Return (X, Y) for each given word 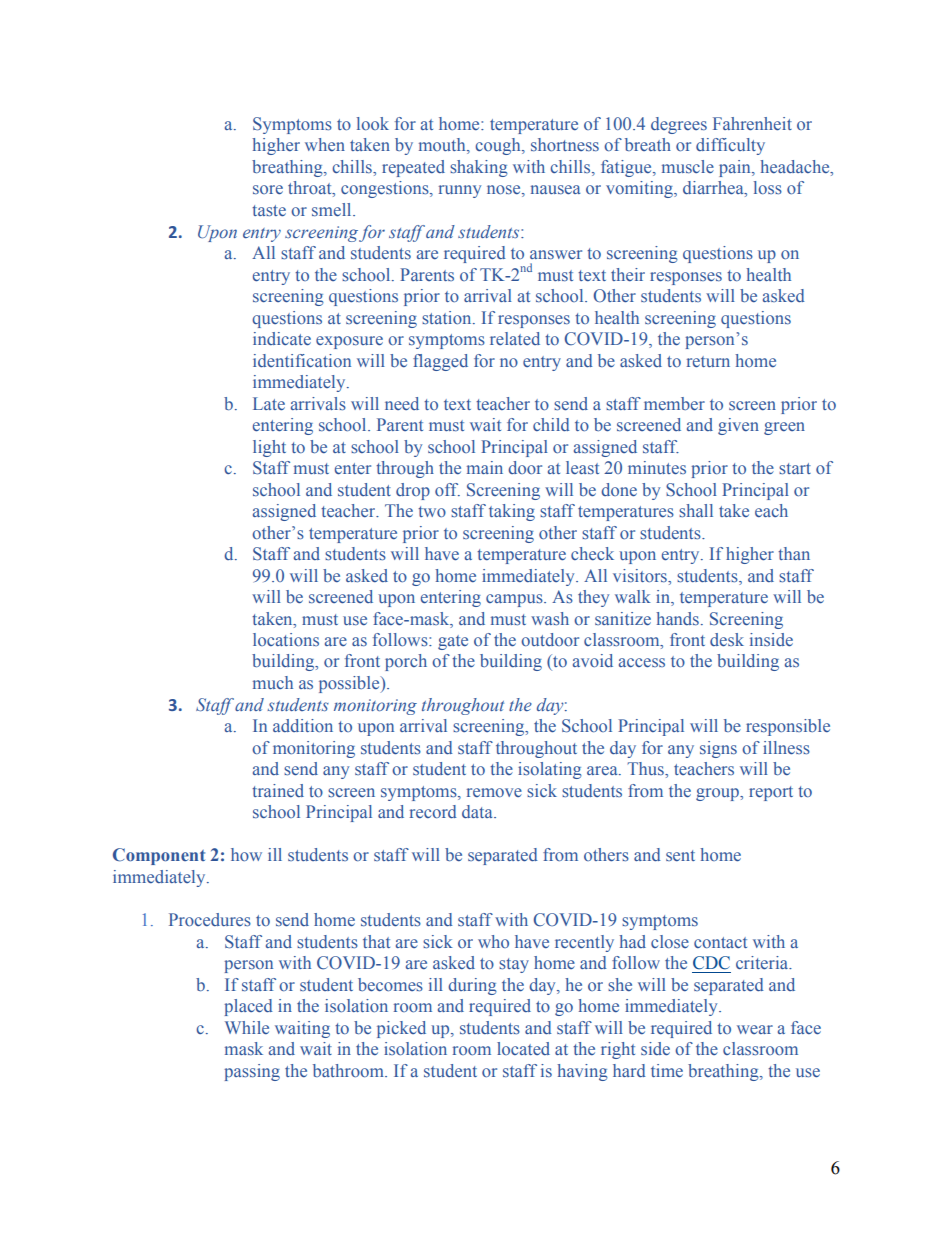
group (718, 794)
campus (515, 600)
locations (286, 639)
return (708, 361)
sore (268, 189)
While (247, 1027)
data (478, 811)
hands (677, 618)
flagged (440, 362)
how (246, 854)
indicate (282, 338)
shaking (479, 168)
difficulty (730, 146)
